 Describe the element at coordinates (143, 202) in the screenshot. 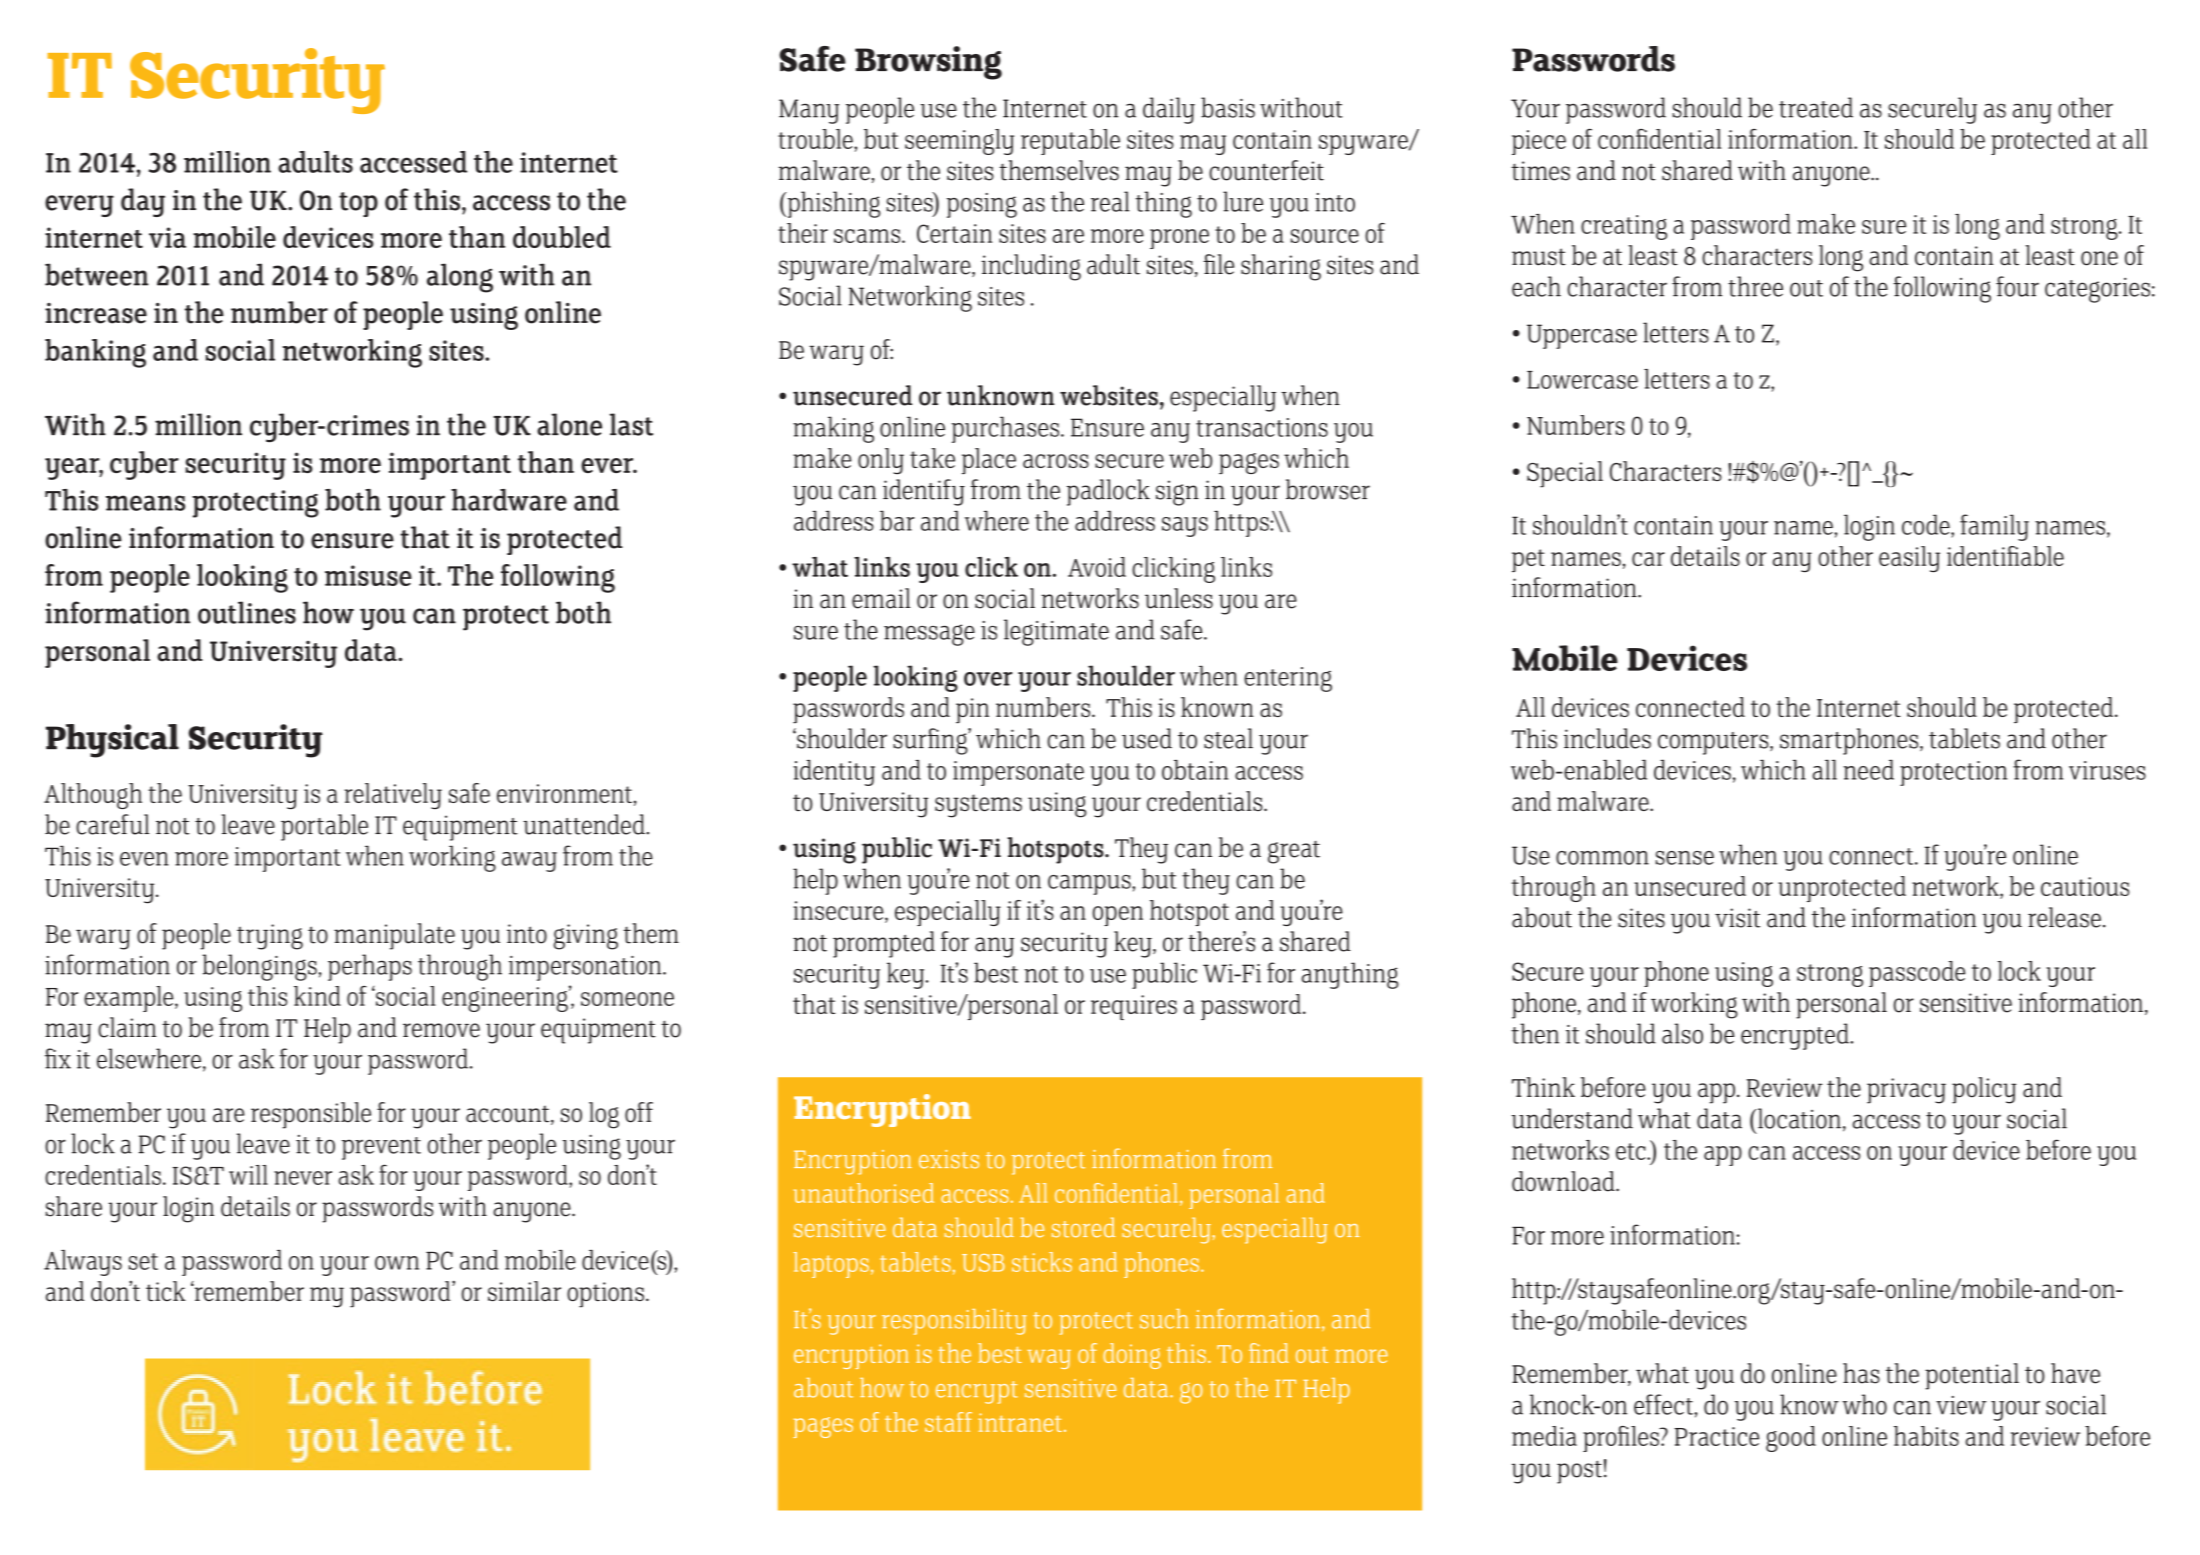

I see `day` at that location.
